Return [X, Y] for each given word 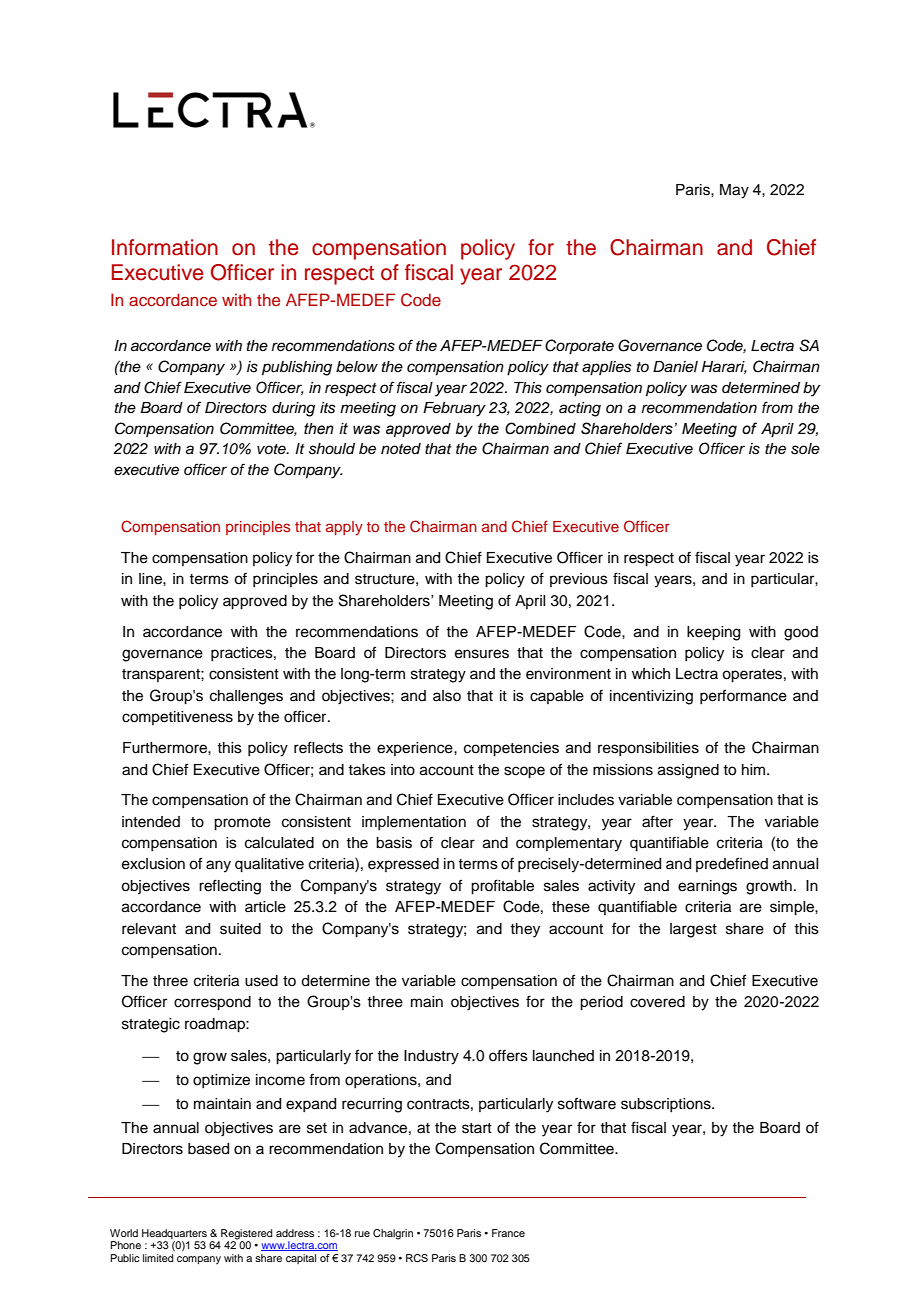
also [447, 696]
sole [805, 449]
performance [743, 696]
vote [272, 449]
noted [401, 449]
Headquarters [174, 1234]
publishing [297, 368]
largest [693, 930]
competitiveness [177, 718]
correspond [212, 1003]
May [734, 191]
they [525, 930]
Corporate [579, 347]
